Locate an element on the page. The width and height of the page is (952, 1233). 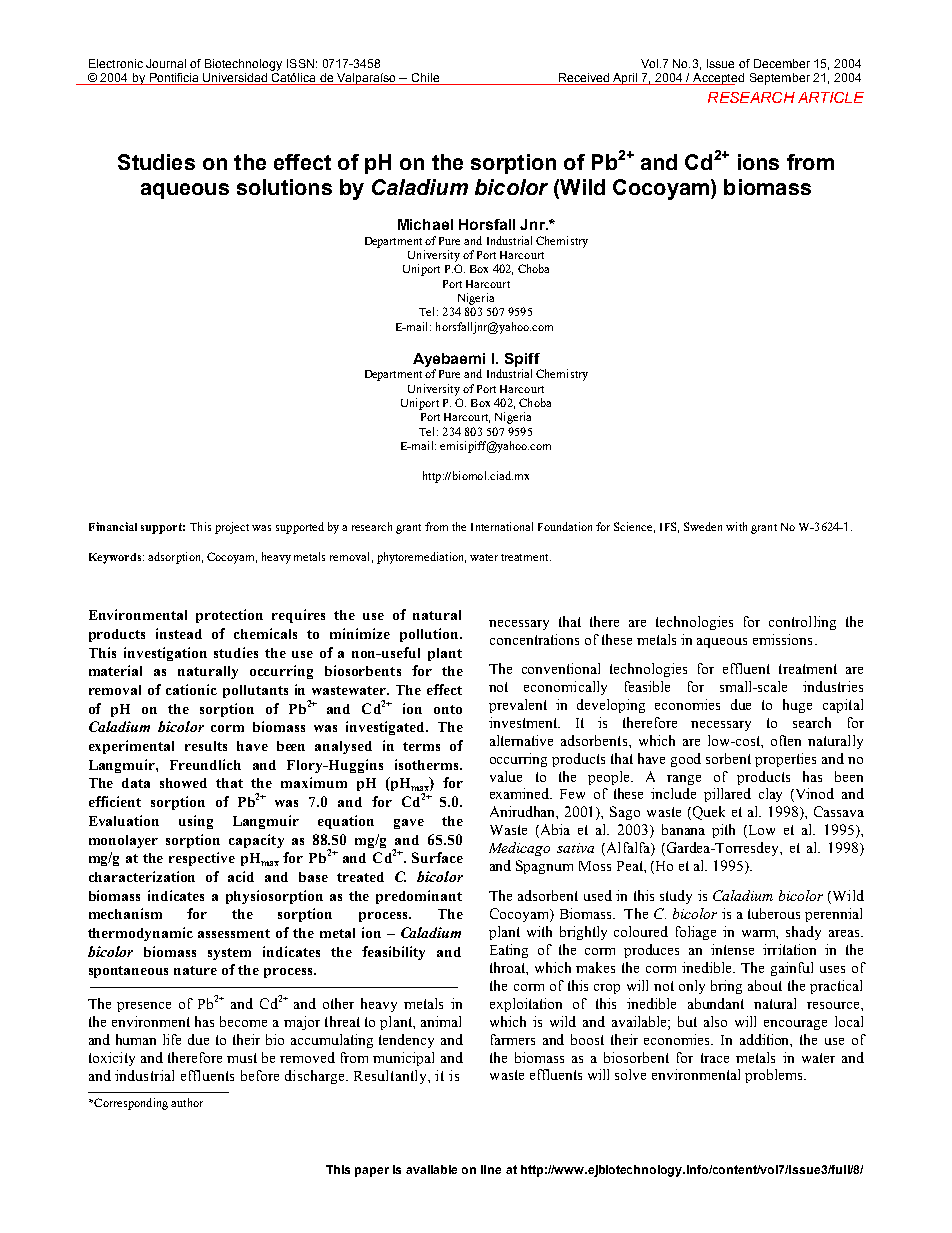
controlling is located at coordinates (802, 623).
